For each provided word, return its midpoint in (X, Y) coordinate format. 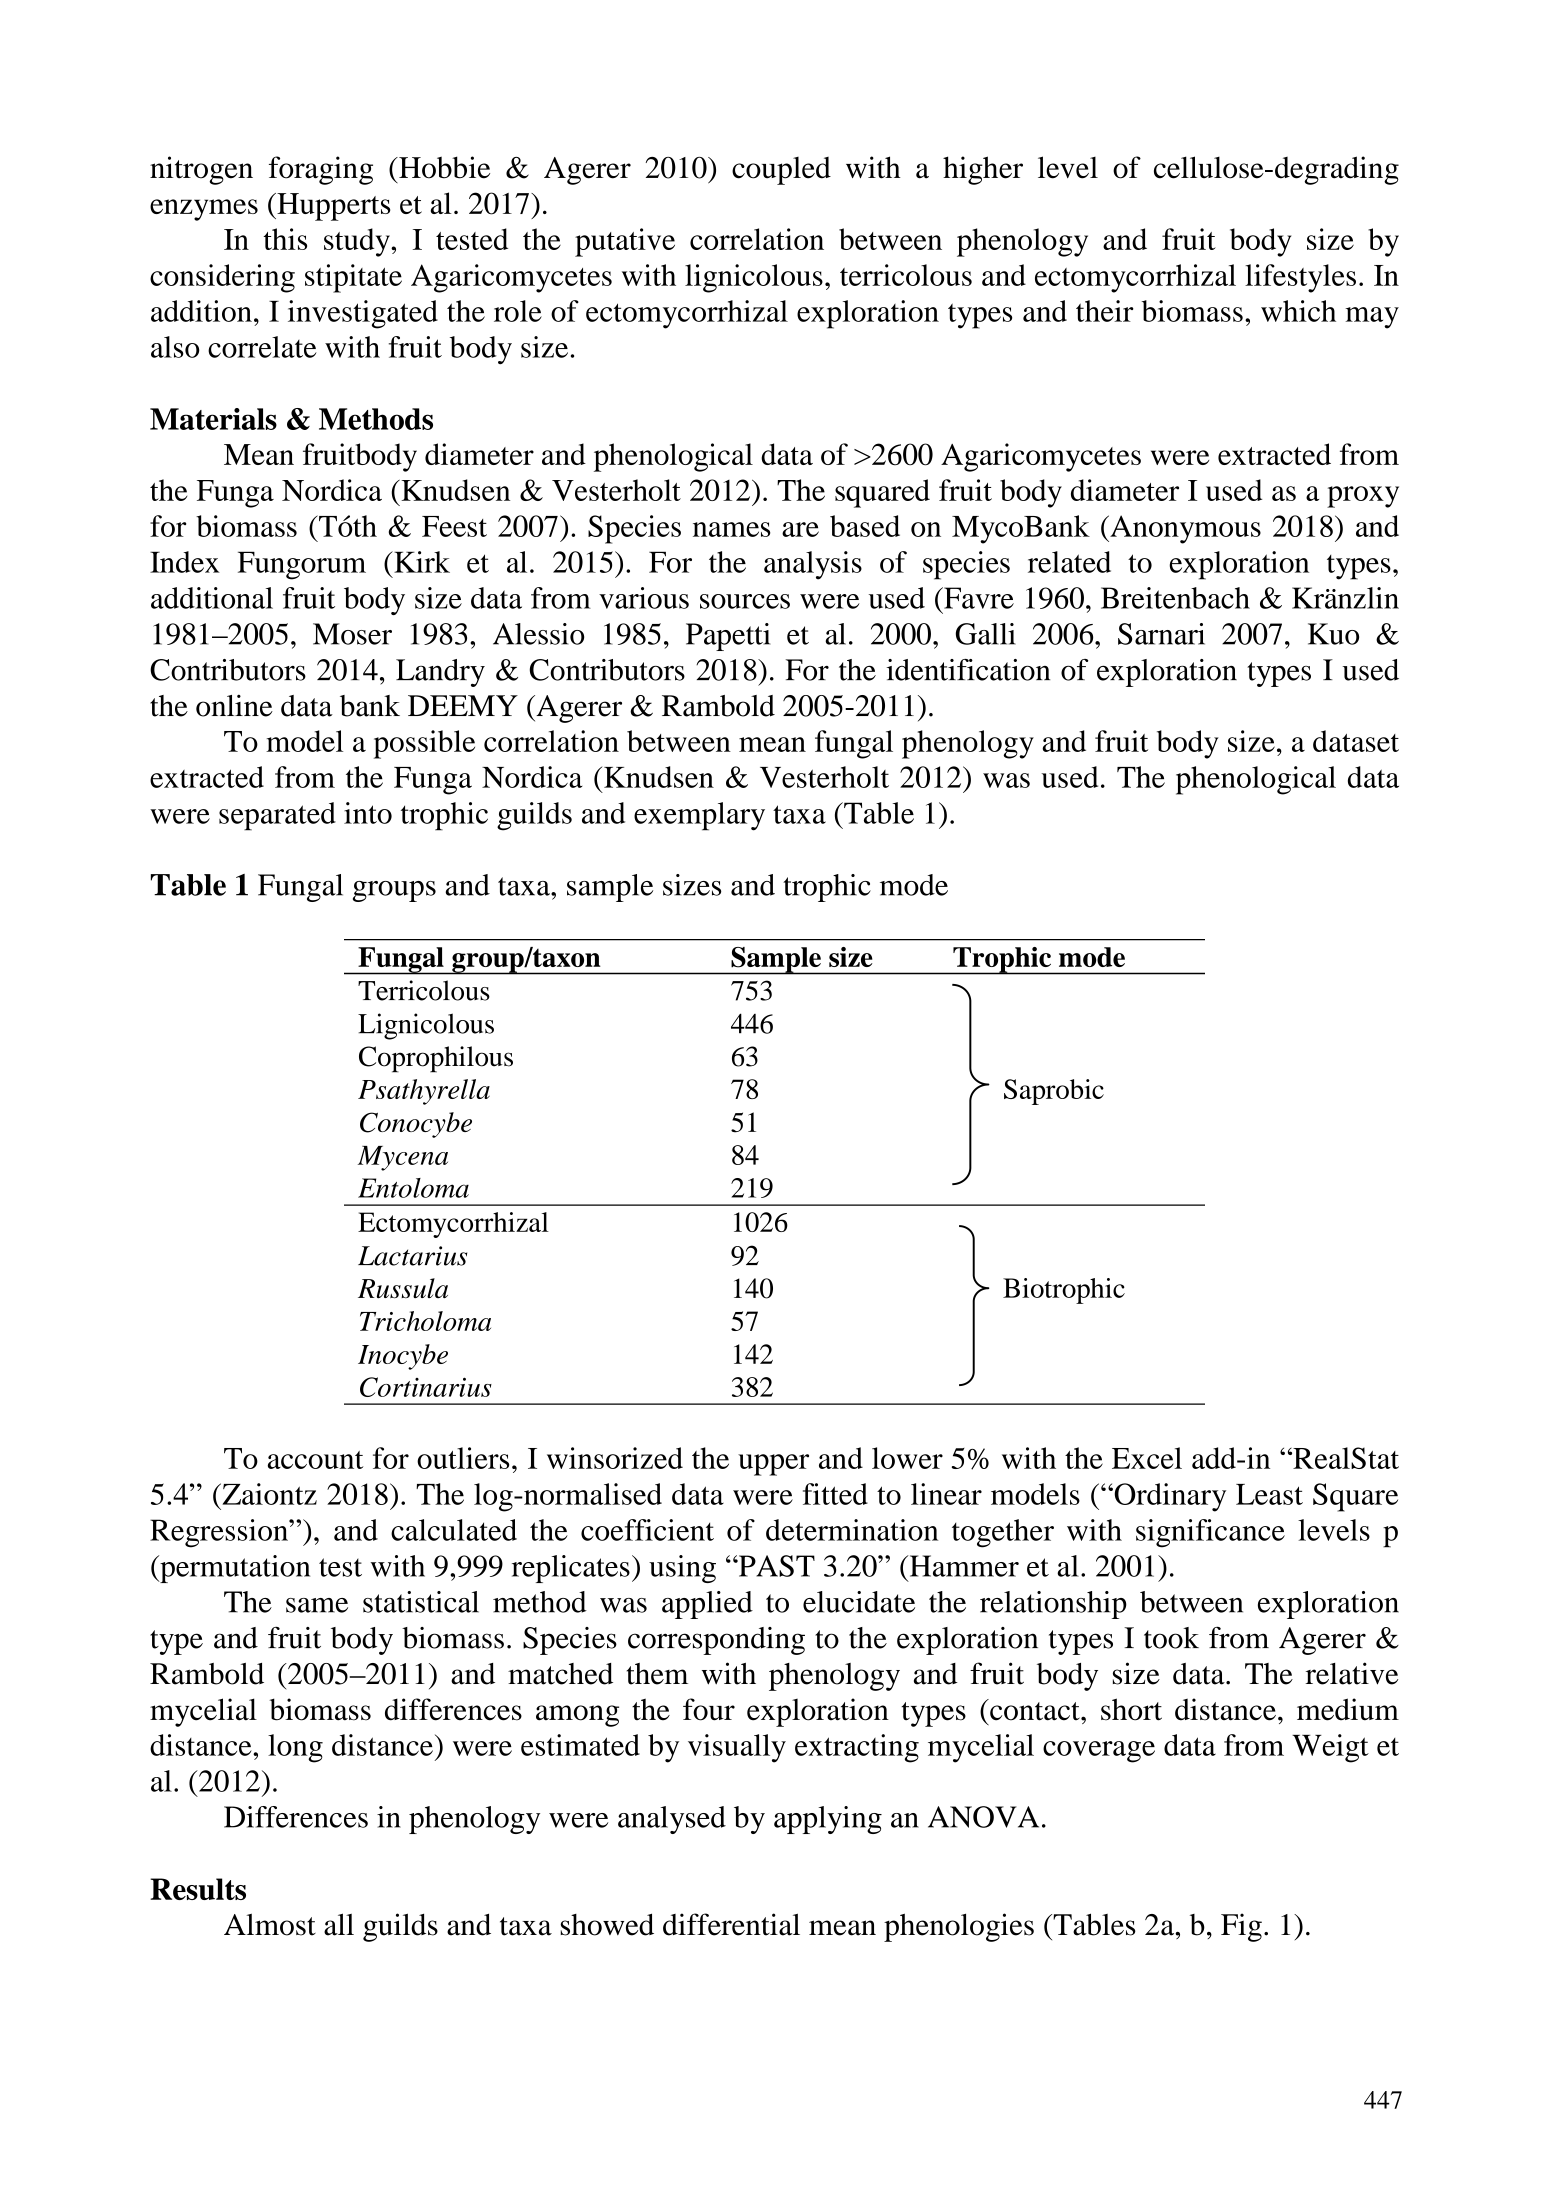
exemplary (699, 816)
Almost (270, 1924)
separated (277, 816)
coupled (781, 171)
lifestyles (1300, 278)
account (315, 1460)
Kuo (1333, 634)
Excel (1147, 1458)
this (285, 239)
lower (907, 1458)
